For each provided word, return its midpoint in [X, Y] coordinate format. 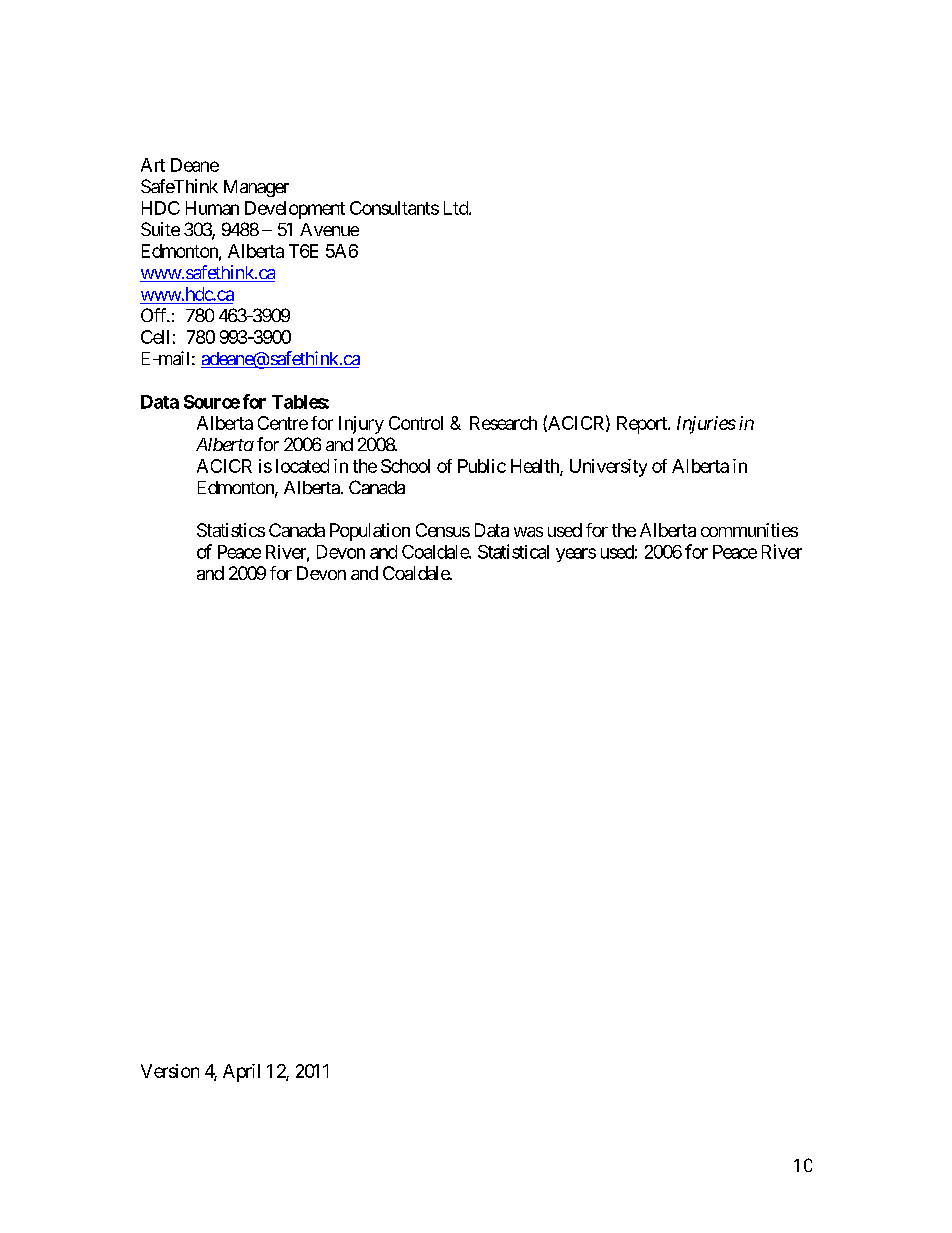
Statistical [513, 551]
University [608, 468]
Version [170, 1071]
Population [370, 532]
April [241, 1073]
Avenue [329, 229]
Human [212, 208]
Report [643, 425]
